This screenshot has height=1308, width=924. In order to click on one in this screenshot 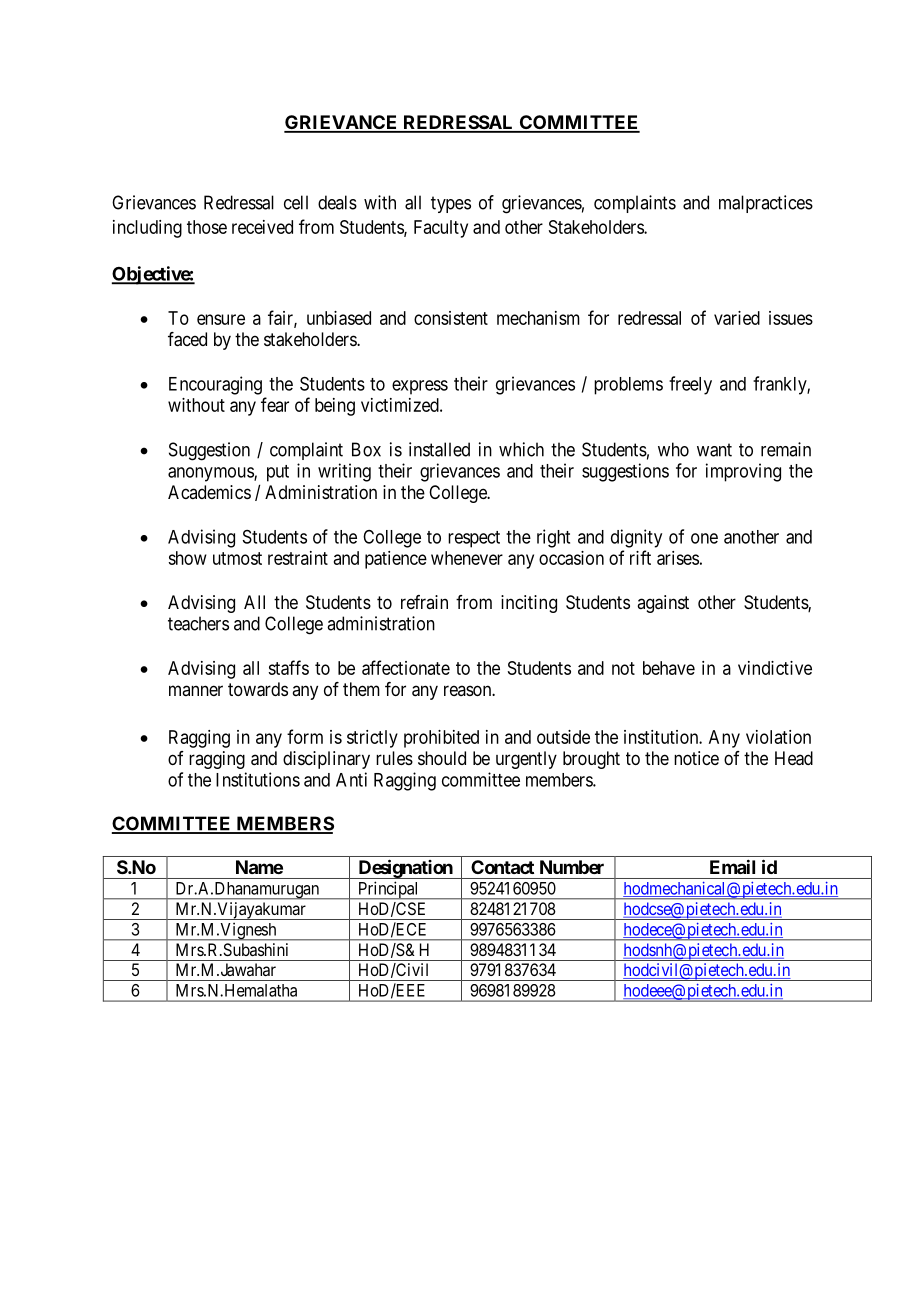, I will do `click(704, 538)`.
